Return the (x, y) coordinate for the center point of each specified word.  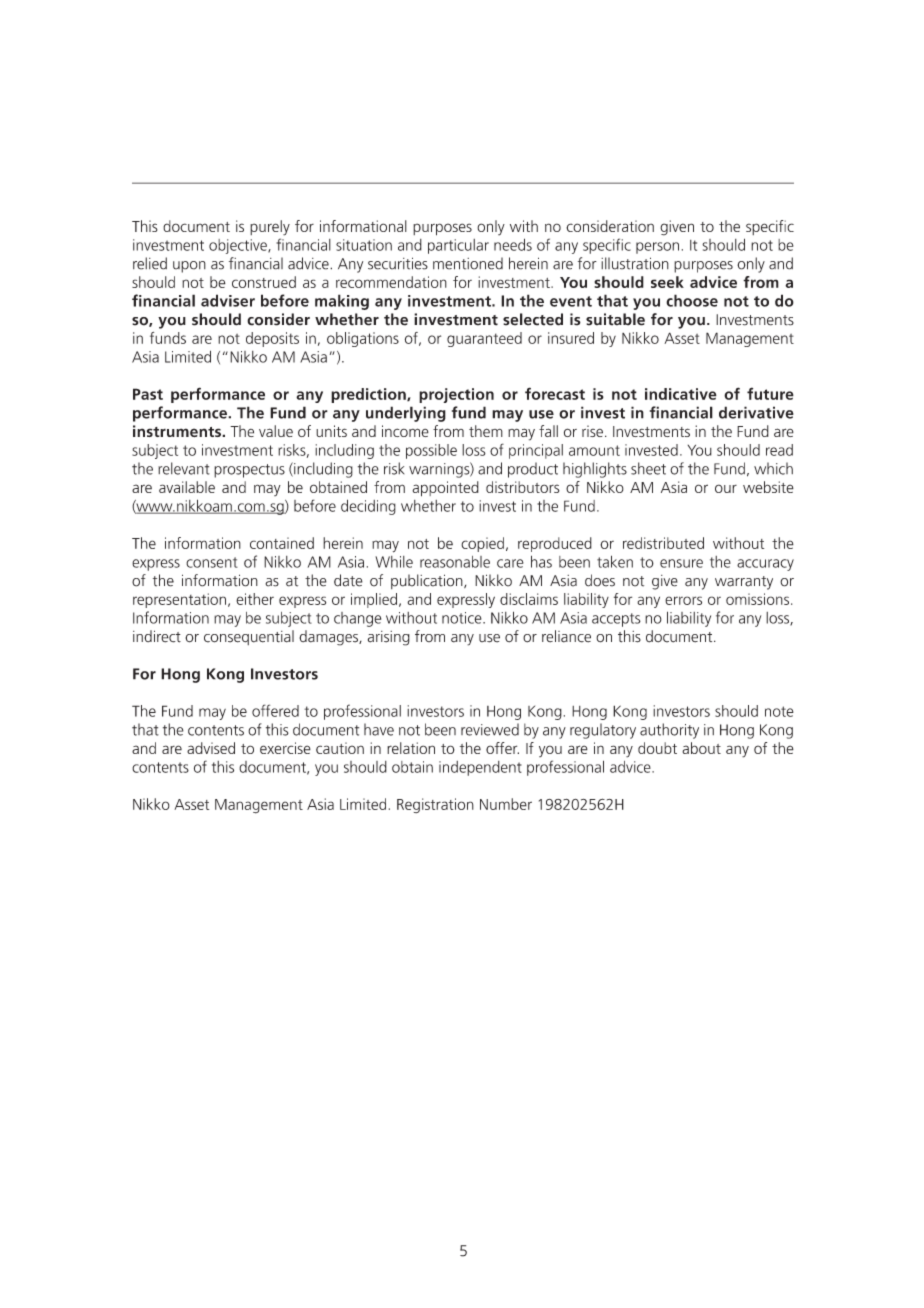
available (187, 487)
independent (480, 768)
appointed (445, 489)
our (726, 488)
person (657, 248)
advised (211, 748)
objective (239, 246)
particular (458, 246)
